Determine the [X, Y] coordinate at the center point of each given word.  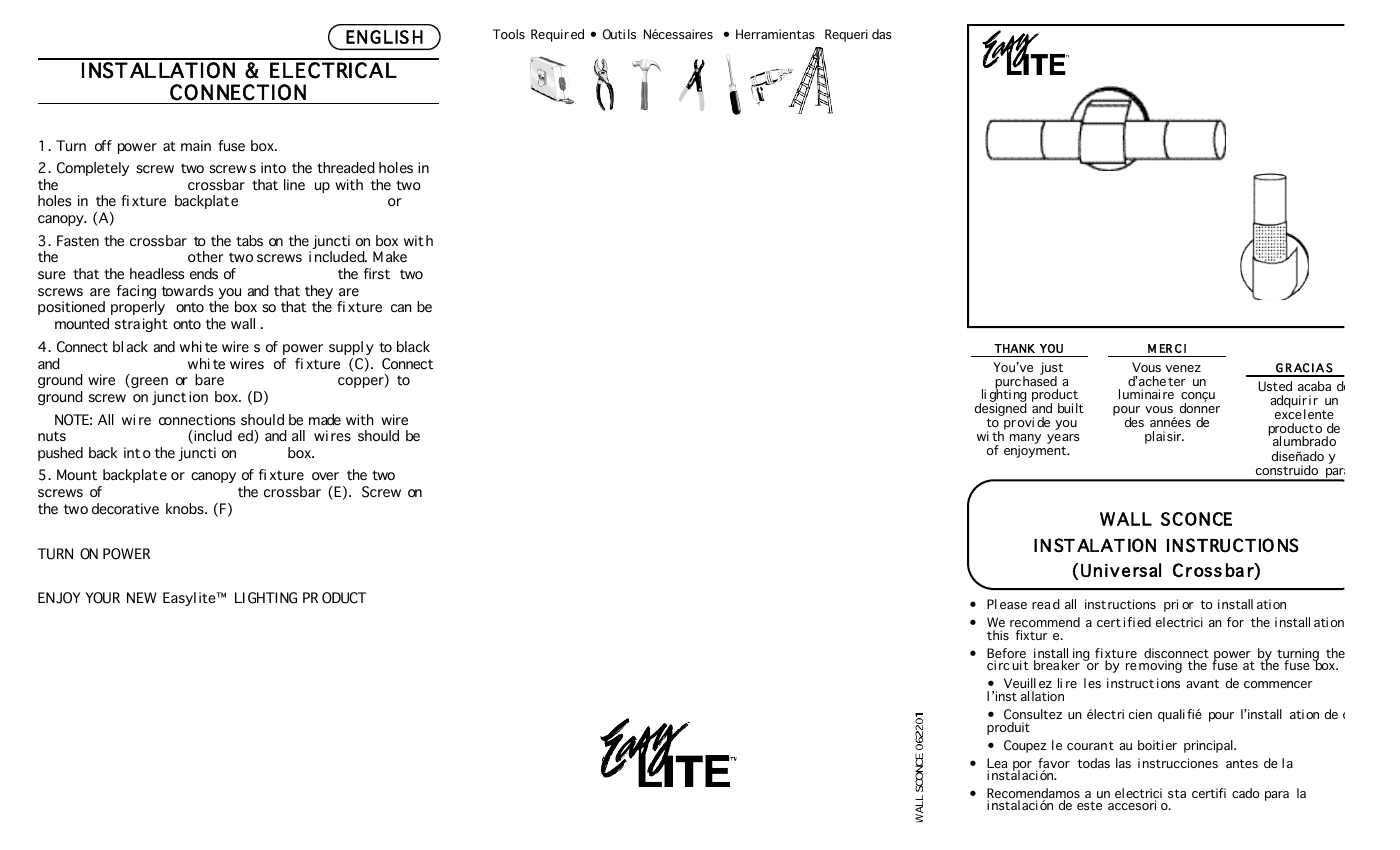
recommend [1045, 622]
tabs [249, 240]
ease [1013, 605]
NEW [141, 597]
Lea [997, 764]
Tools [509, 34]
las [1123, 763]
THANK [1014, 348]
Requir [550, 35]
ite [208, 598]
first [377, 274]
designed [1001, 410]
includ [212, 437]
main [196, 145]
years [1063, 440]
